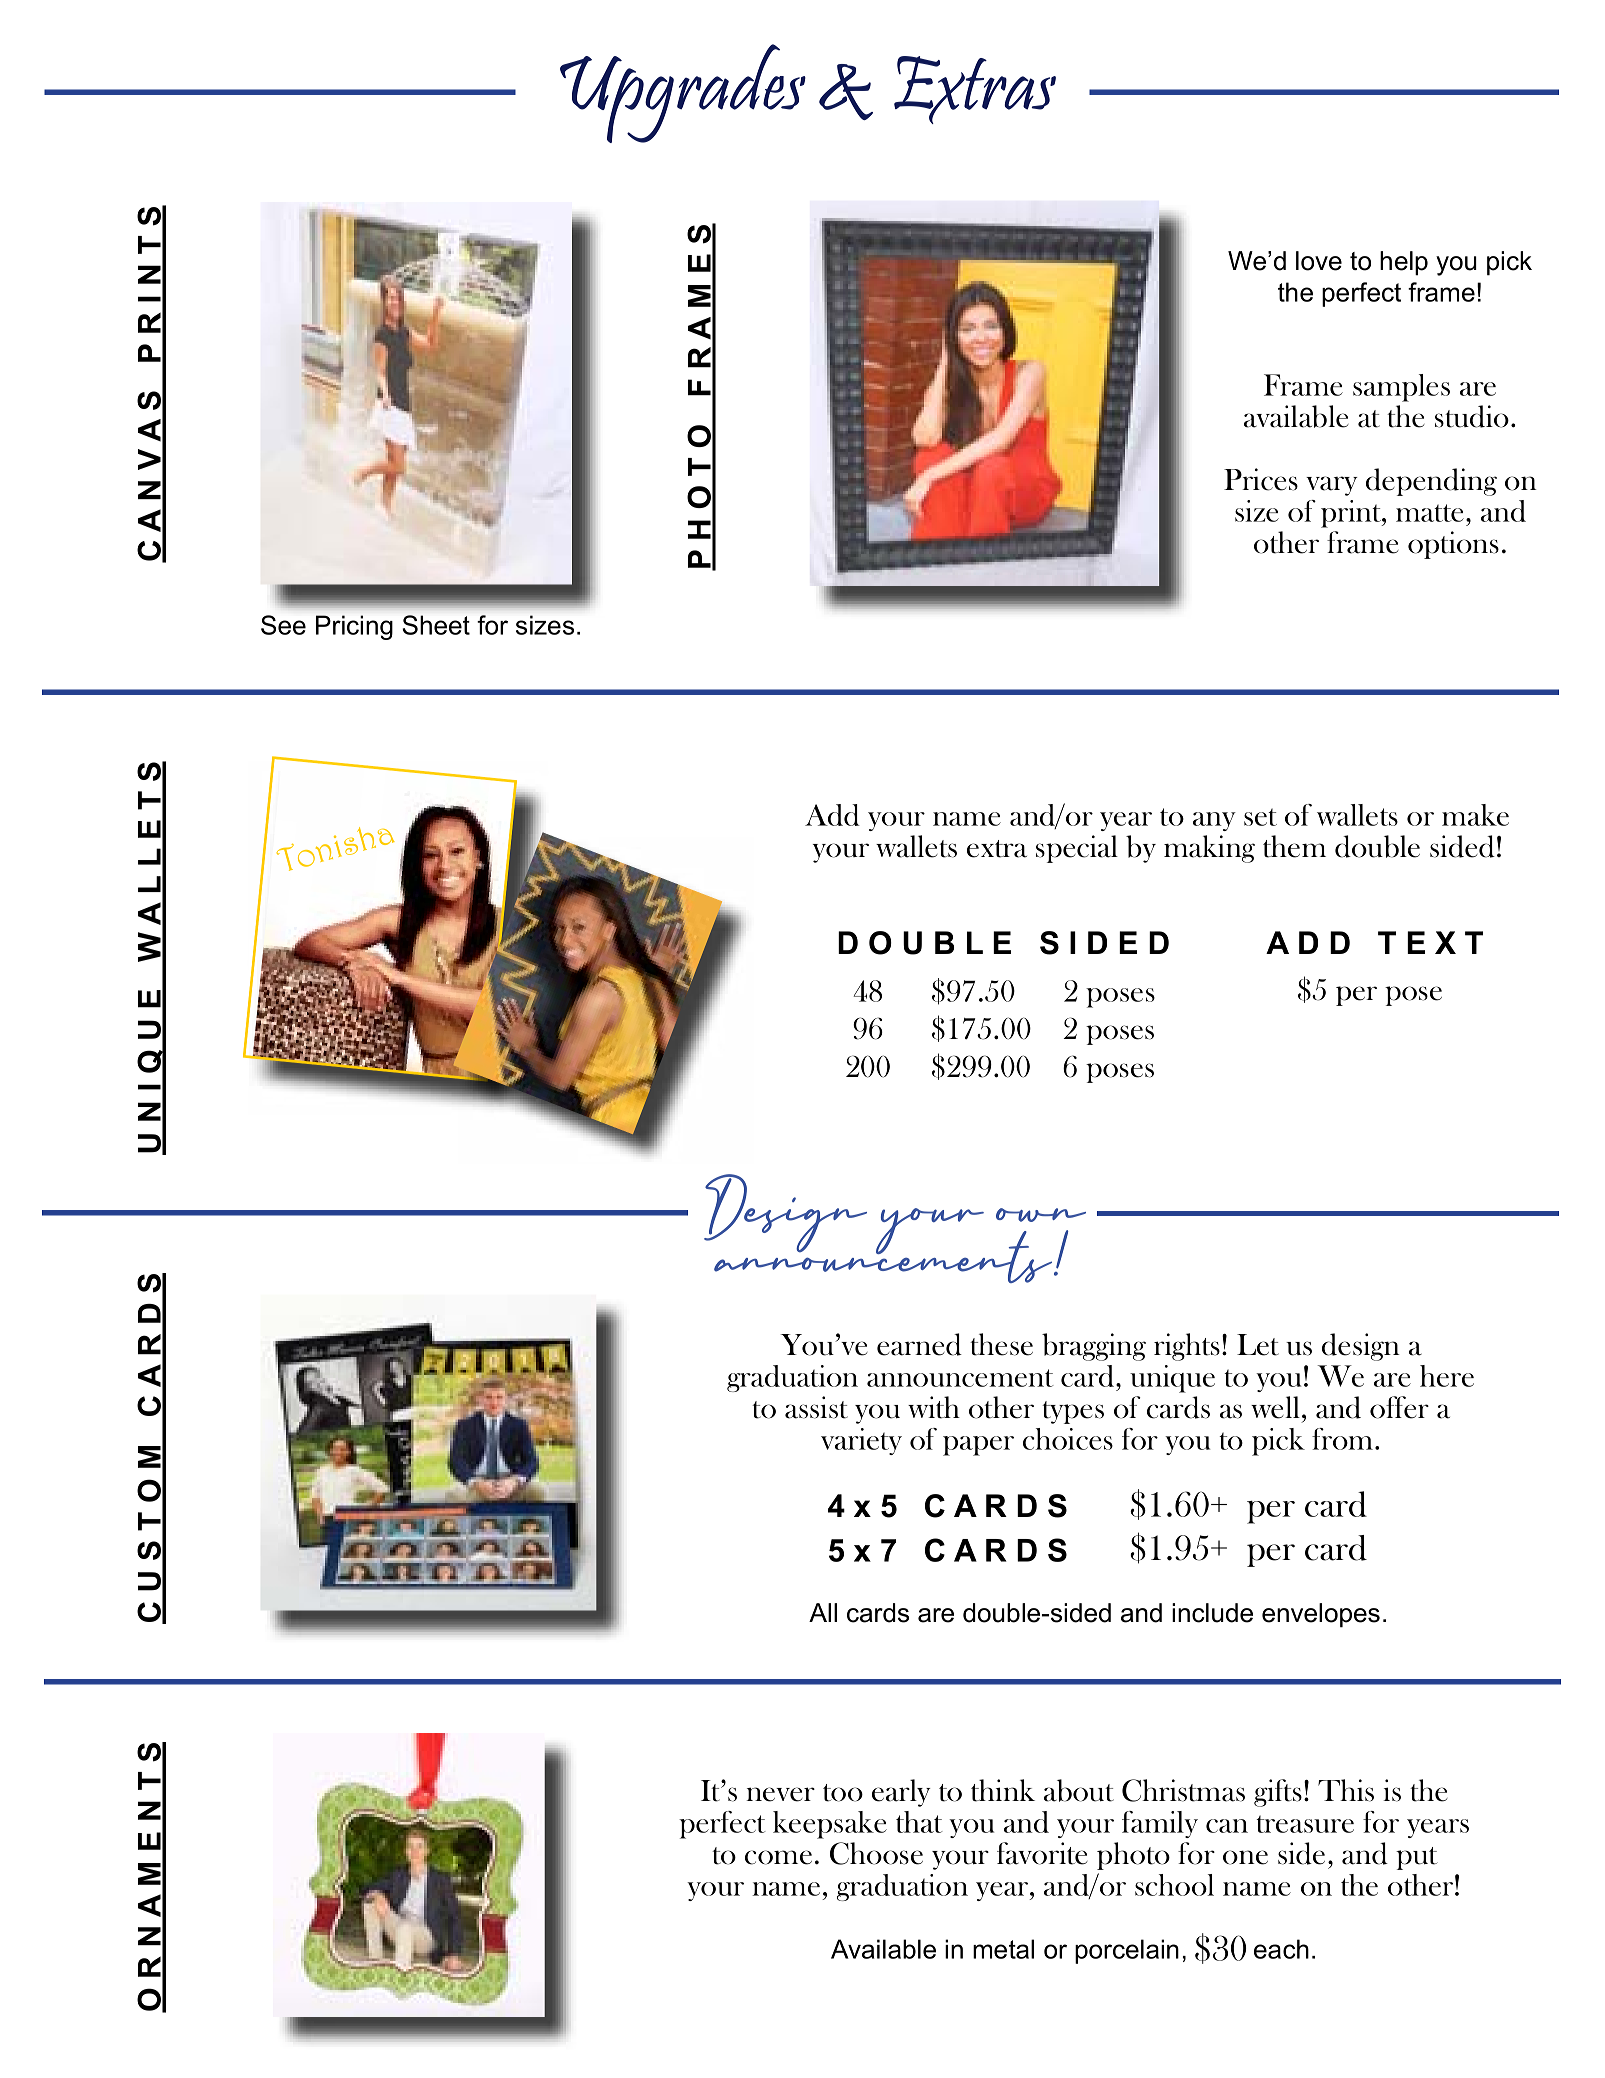 The height and width of the document is (2078, 1605). Describe the element at coordinates (876, 1853) in the document. I see `Choose` at that location.
